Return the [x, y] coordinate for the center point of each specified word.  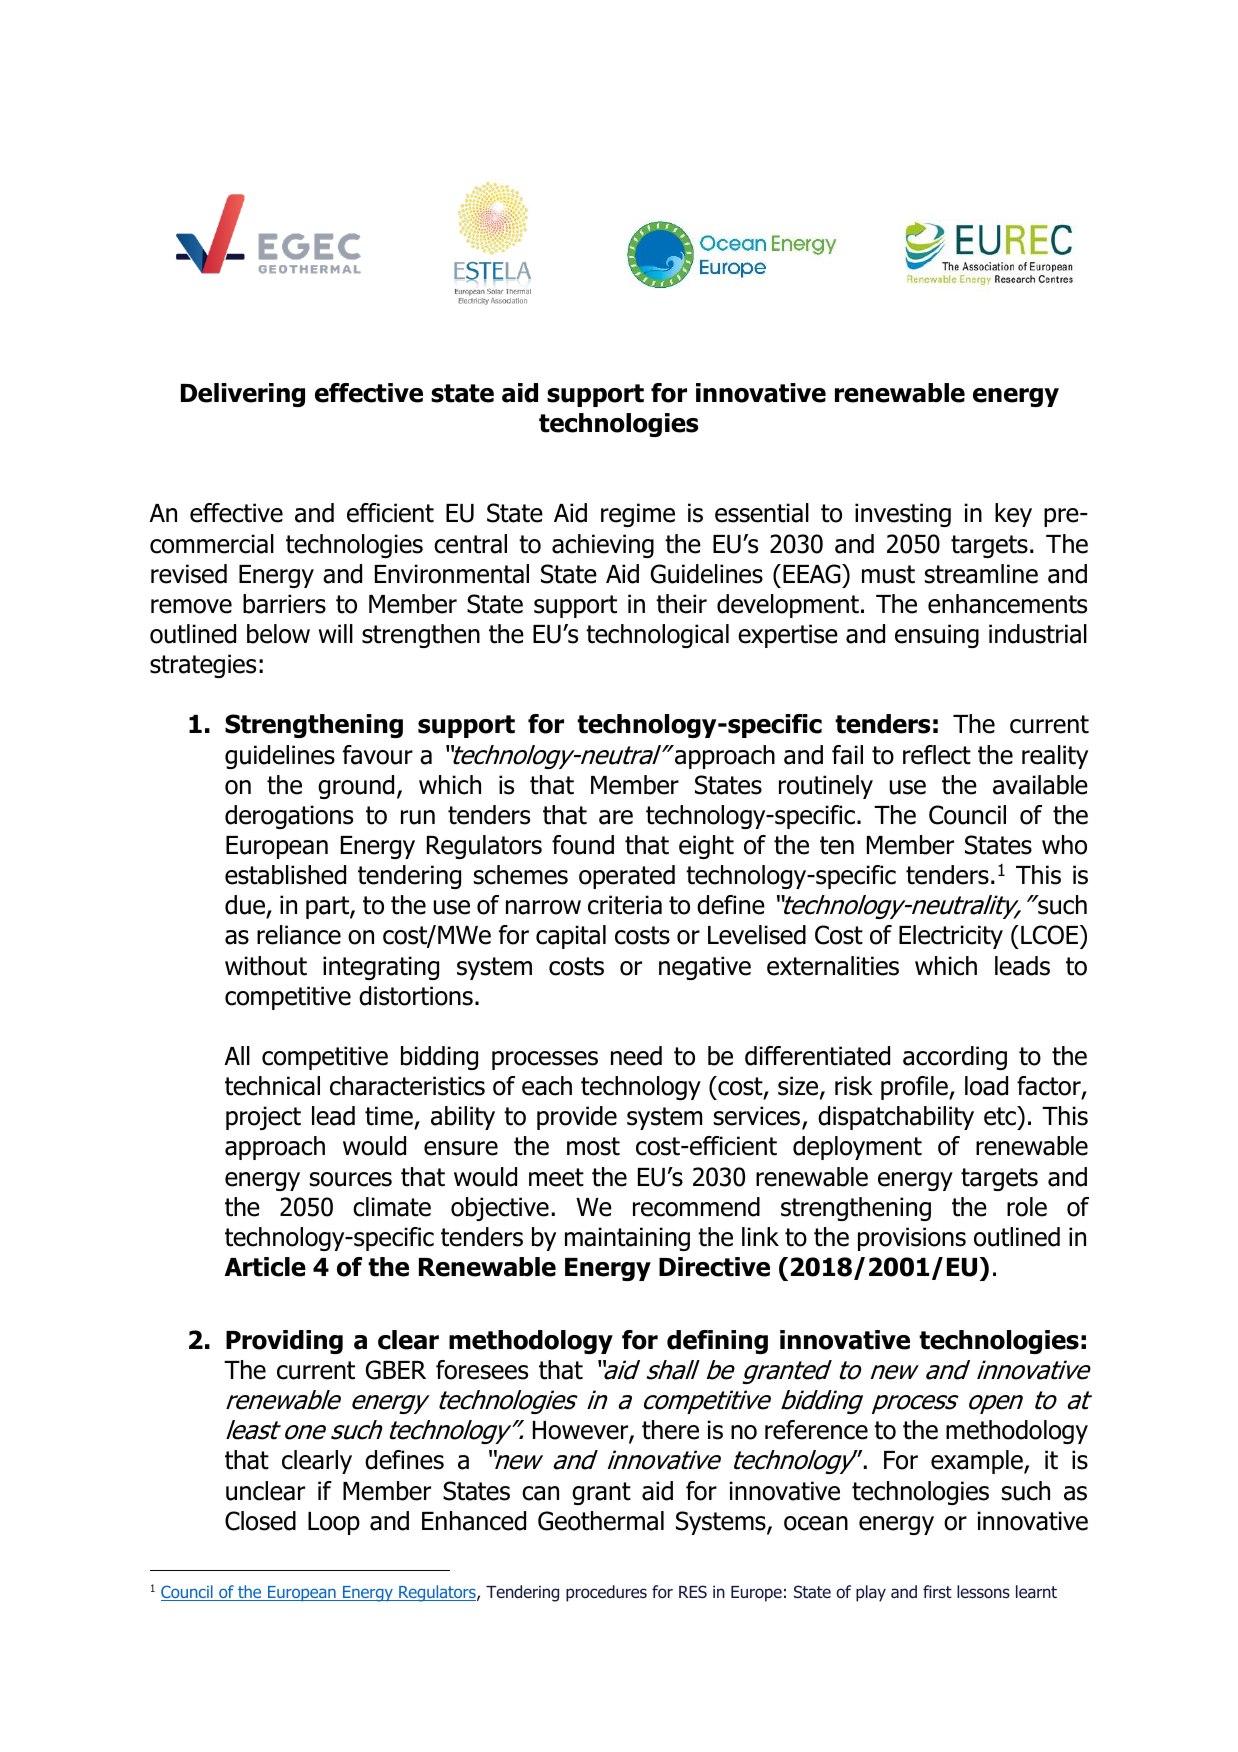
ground [356, 787]
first [937, 1591]
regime [638, 515]
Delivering [243, 395]
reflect [937, 755]
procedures [606, 1593]
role [1027, 1207]
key [1013, 515]
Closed [260, 1521]
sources [351, 1179]
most [593, 1146]
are [616, 817]
